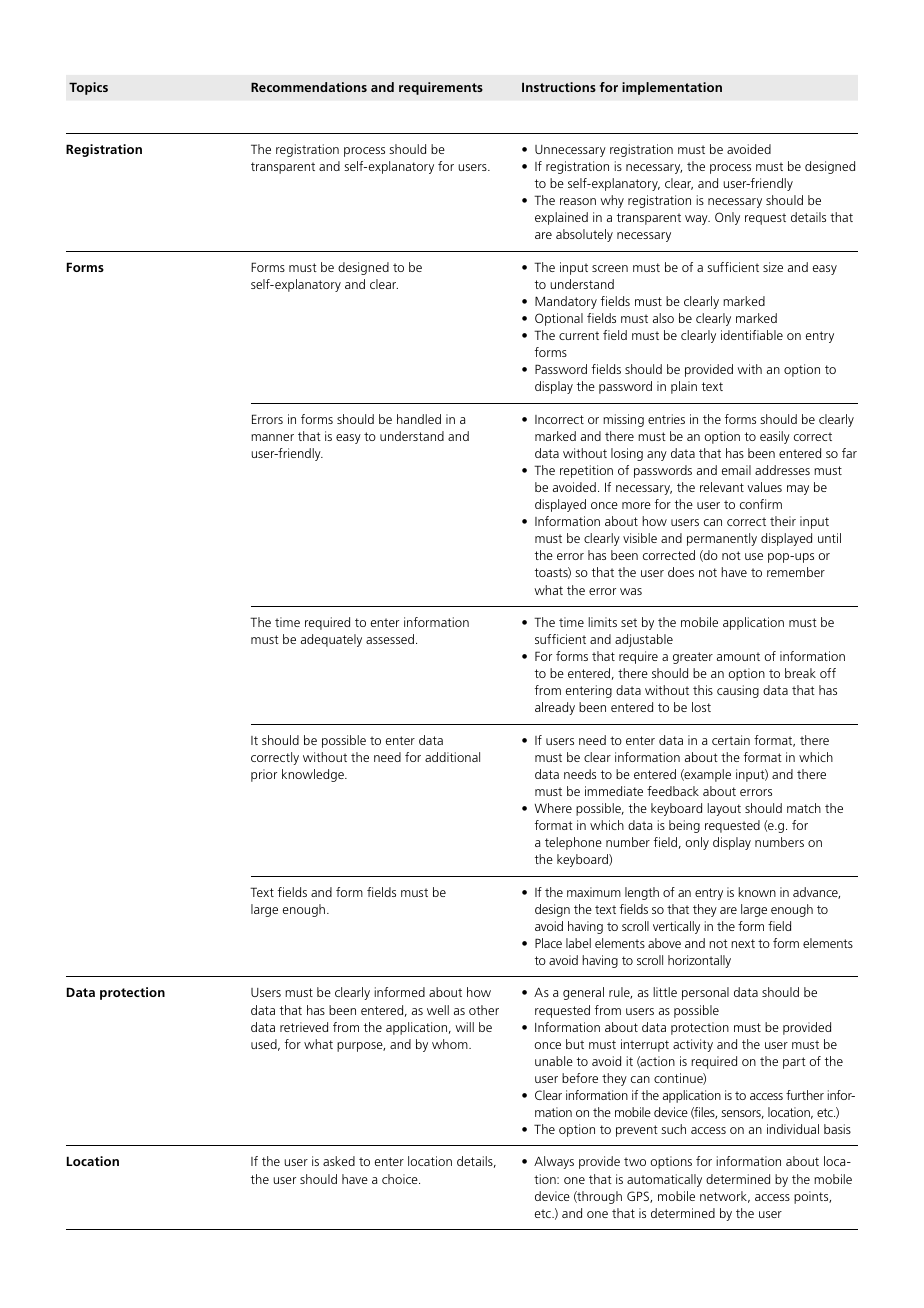 The height and width of the screenshot is (1308, 924). Describe the element at coordinates (612, 201) in the screenshot. I see `why` at that location.
